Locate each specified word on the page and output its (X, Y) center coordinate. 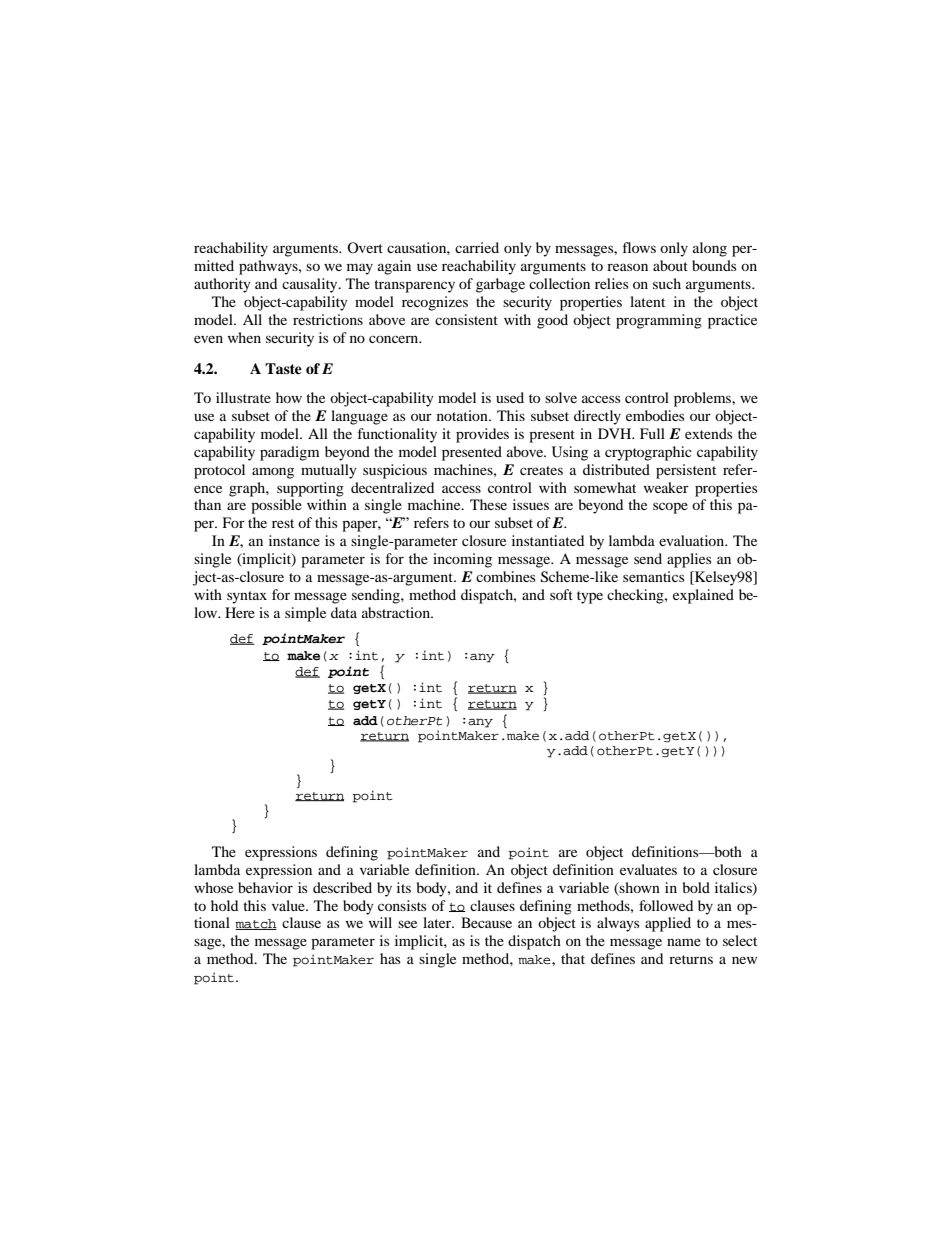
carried (477, 247)
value (289, 905)
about (670, 265)
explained (703, 596)
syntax (247, 597)
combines (506, 576)
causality (311, 285)
